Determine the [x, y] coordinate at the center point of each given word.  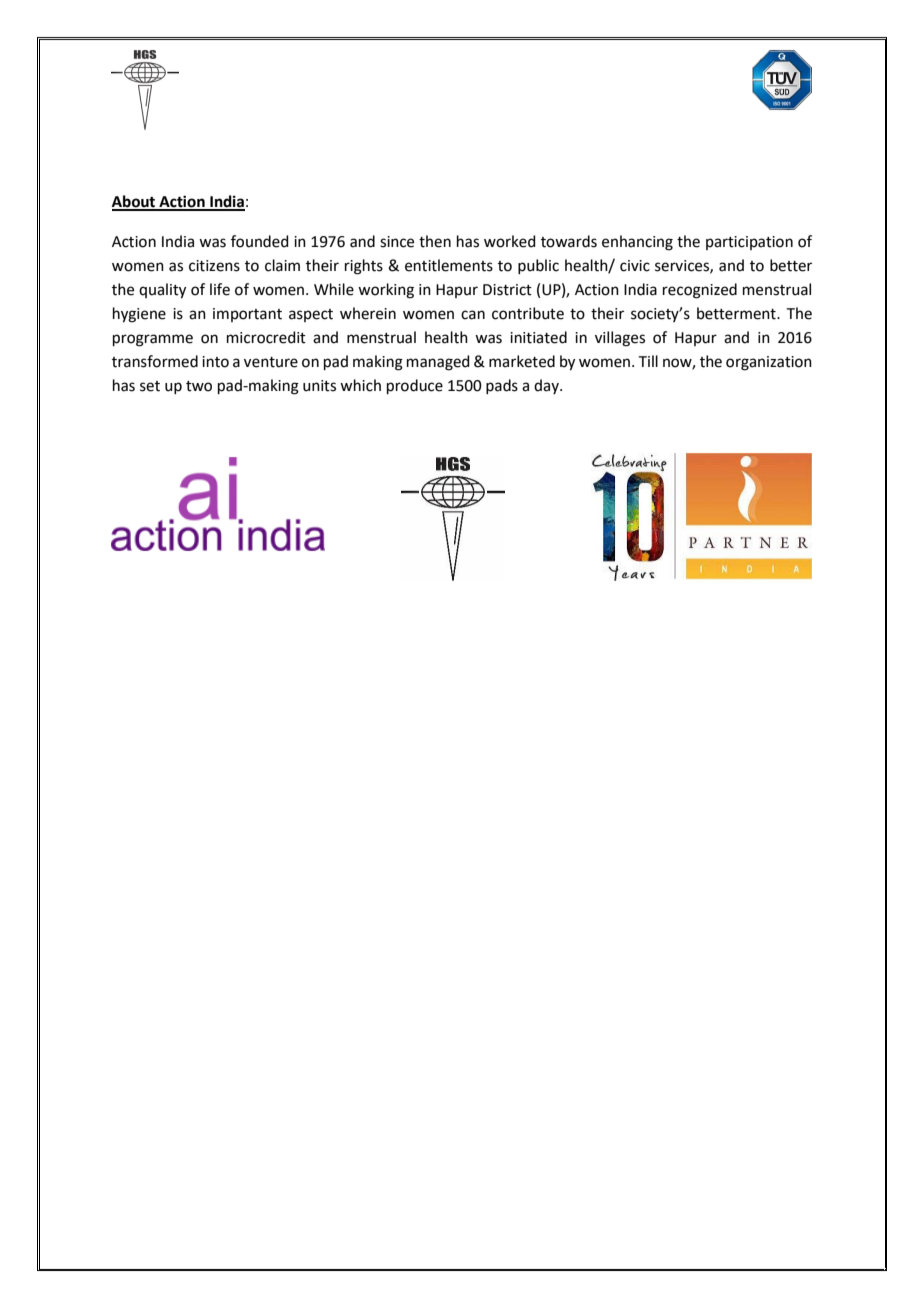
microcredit [266, 337]
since [397, 242]
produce [415, 386]
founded [260, 241]
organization [769, 363]
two [199, 386]
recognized [700, 291]
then [435, 241]
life [220, 289]
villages [620, 339]
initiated [538, 337]
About [135, 202]
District [507, 290]
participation [749, 243]
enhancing [637, 243]
